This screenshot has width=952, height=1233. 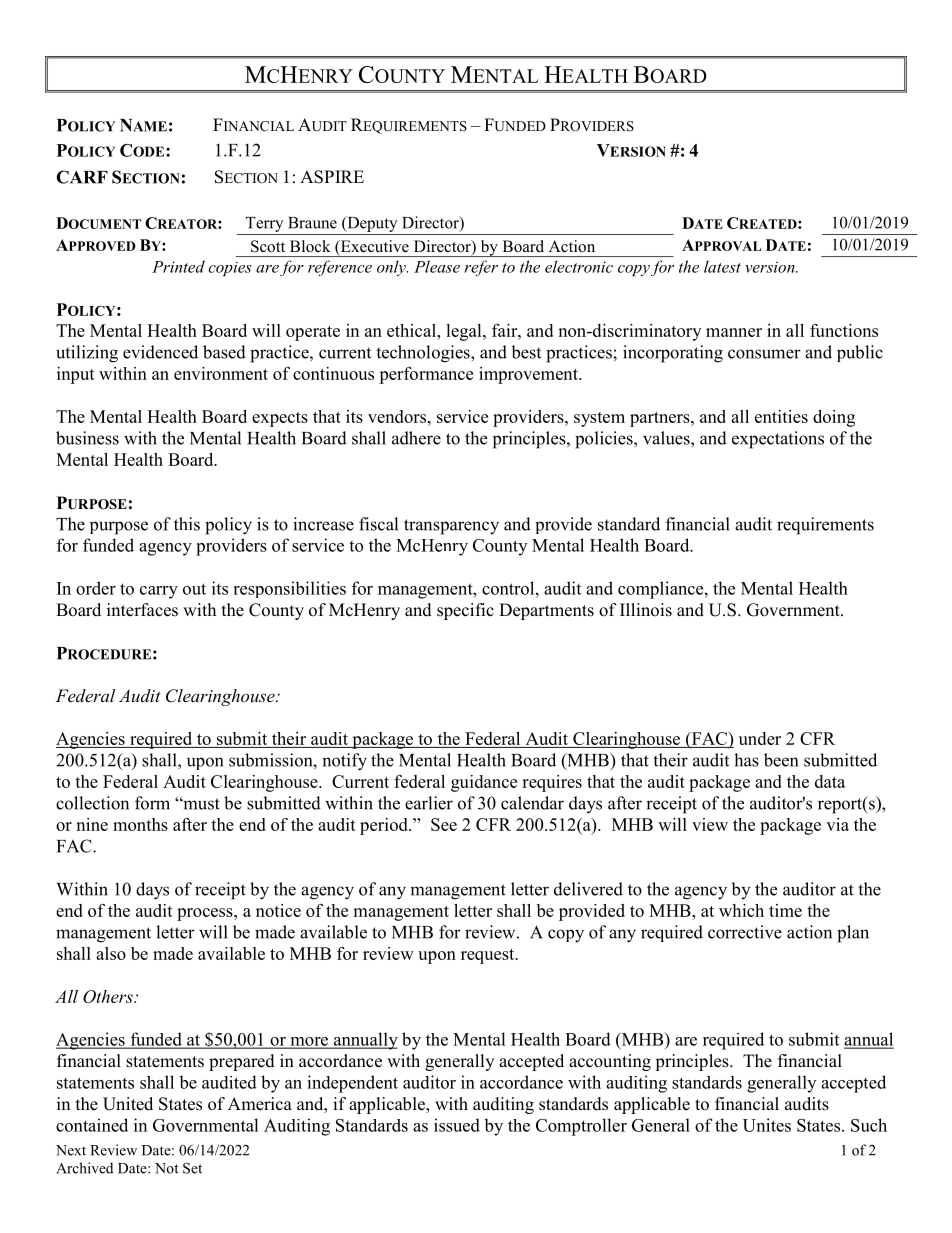 I want to click on improvement, so click(x=529, y=375).
